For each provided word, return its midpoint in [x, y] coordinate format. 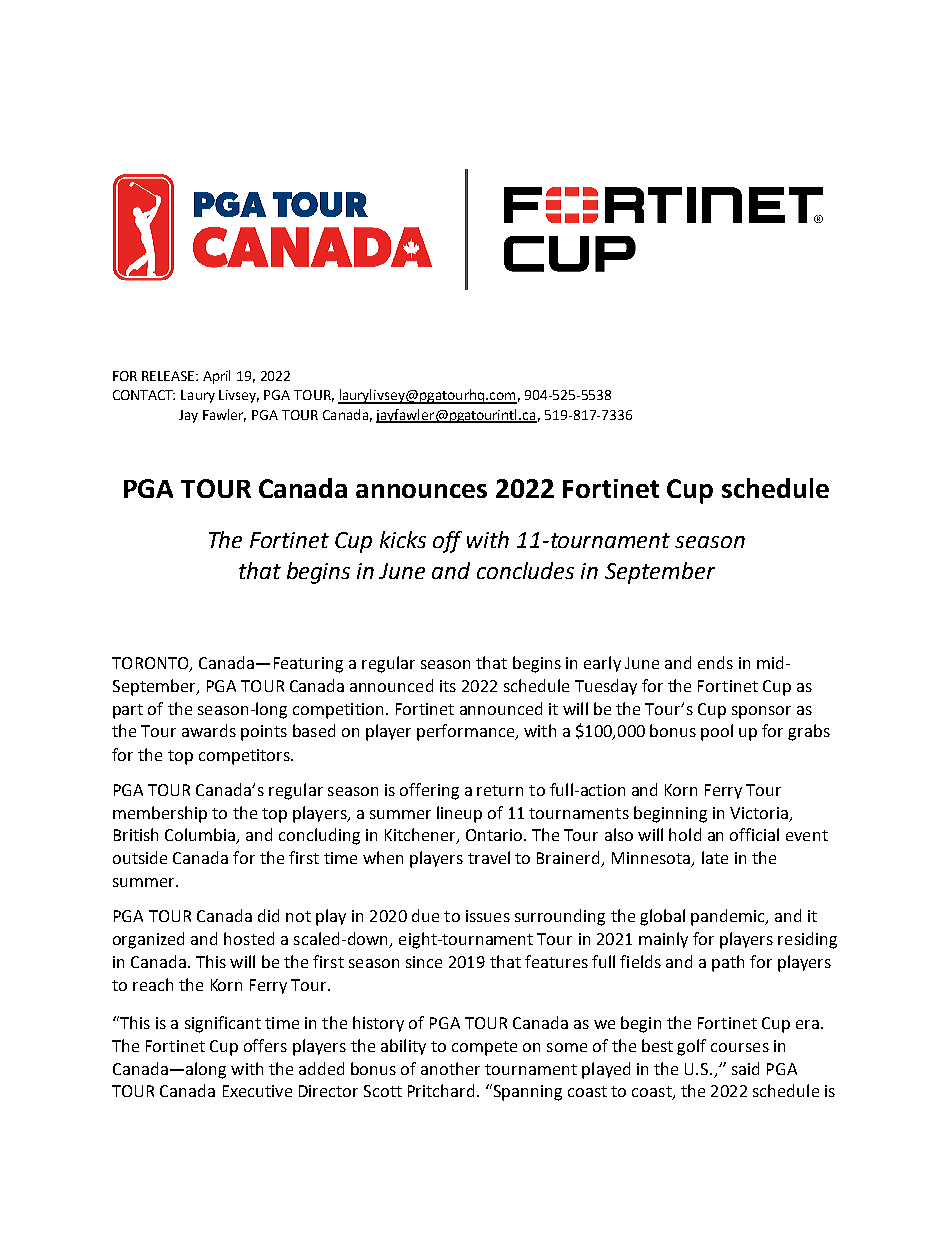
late [715, 857]
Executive [257, 1091]
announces [421, 491]
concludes [525, 570]
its [448, 686]
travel [489, 857]
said [745, 1068]
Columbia [201, 836]
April [216, 377]
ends [715, 662]
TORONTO [151, 664]
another [450, 1068]
